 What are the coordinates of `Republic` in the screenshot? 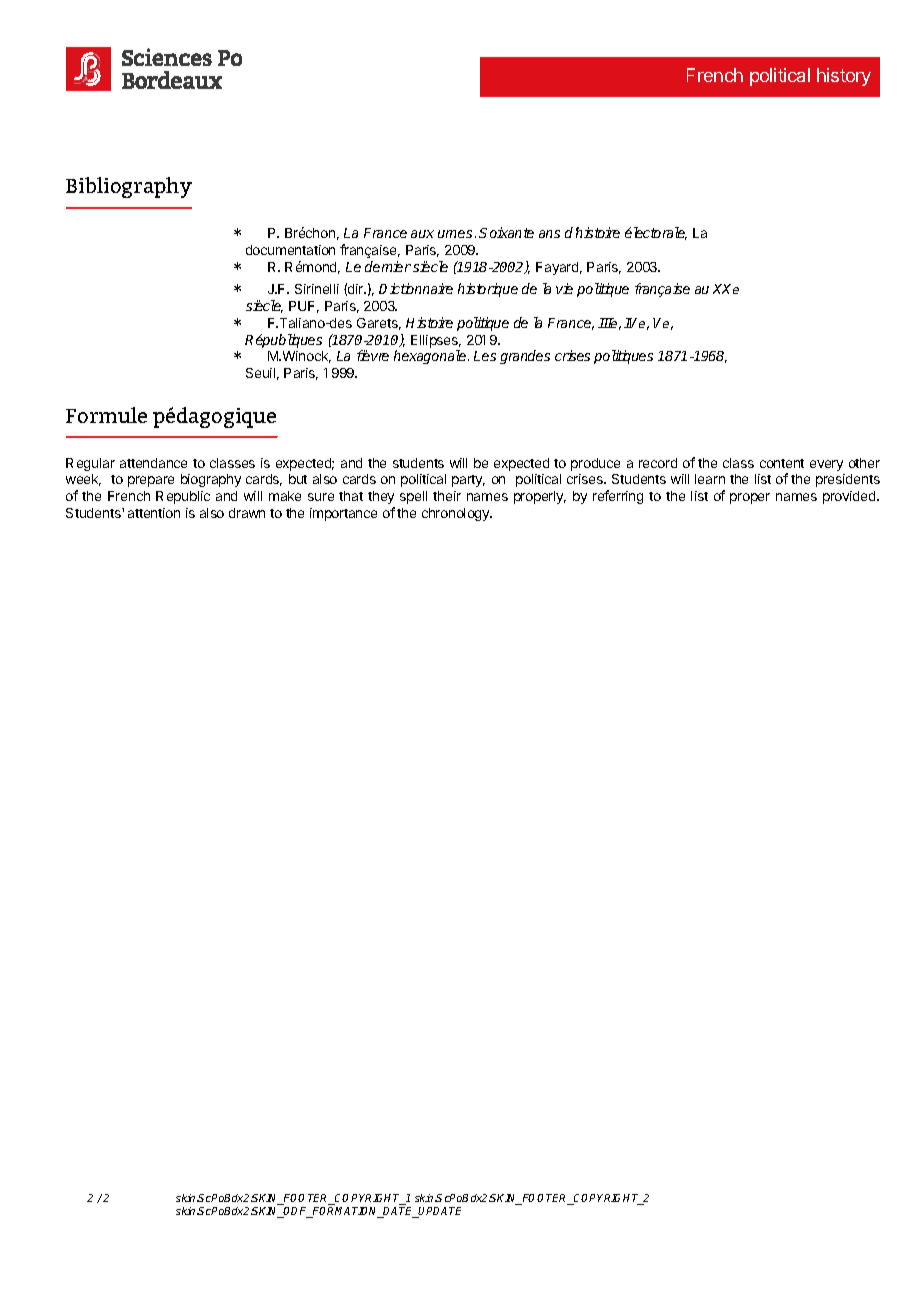 It's located at (183, 497).
